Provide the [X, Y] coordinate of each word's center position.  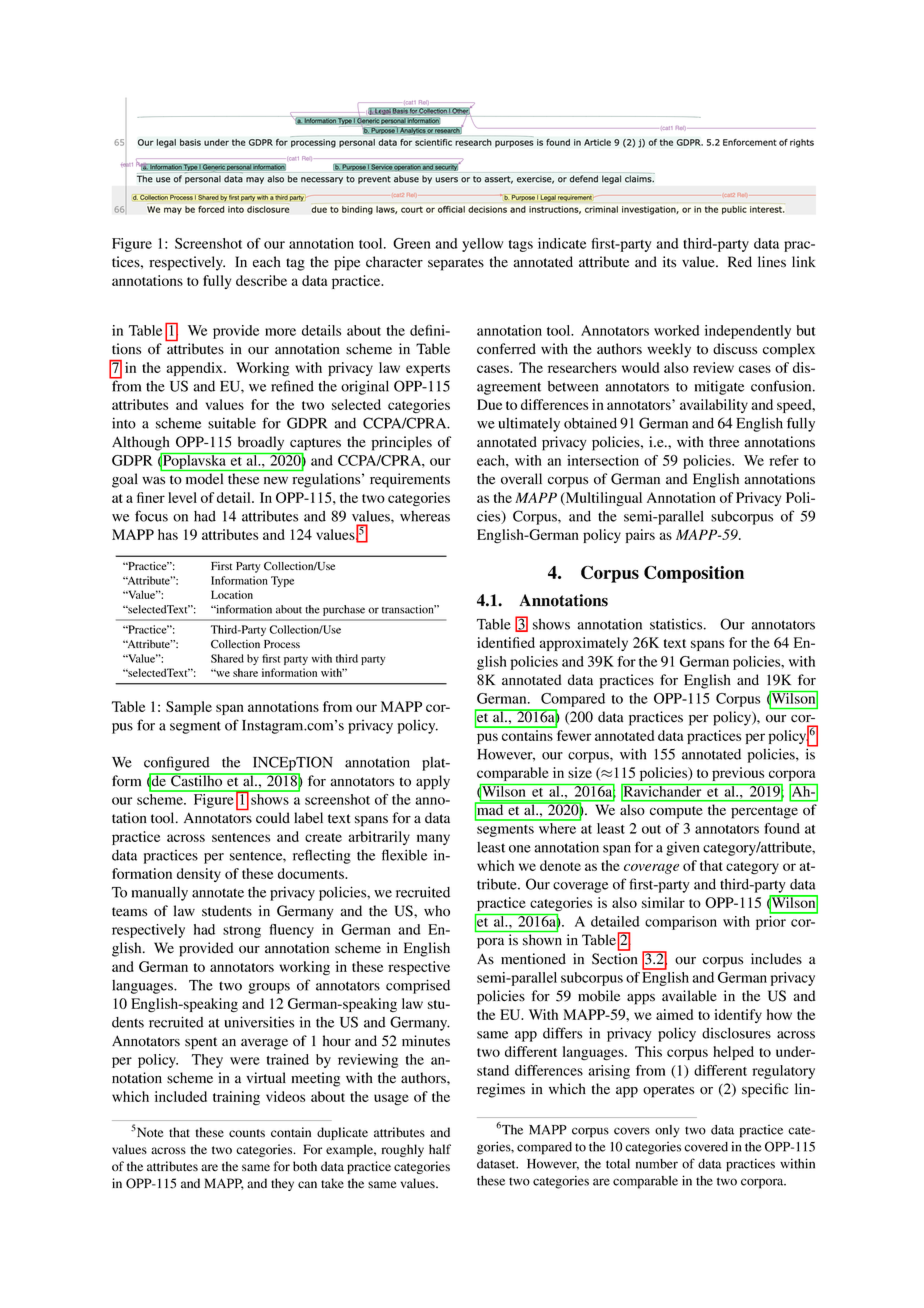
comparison [681, 923]
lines [772, 262]
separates [456, 264]
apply [433, 782]
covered [706, 1147]
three [724, 442]
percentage [764, 812]
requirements [410, 480]
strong [242, 932]
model [204, 478]
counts [247, 1133]
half [440, 1149]
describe [261, 280]
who [437, 911]
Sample [189, 708]
